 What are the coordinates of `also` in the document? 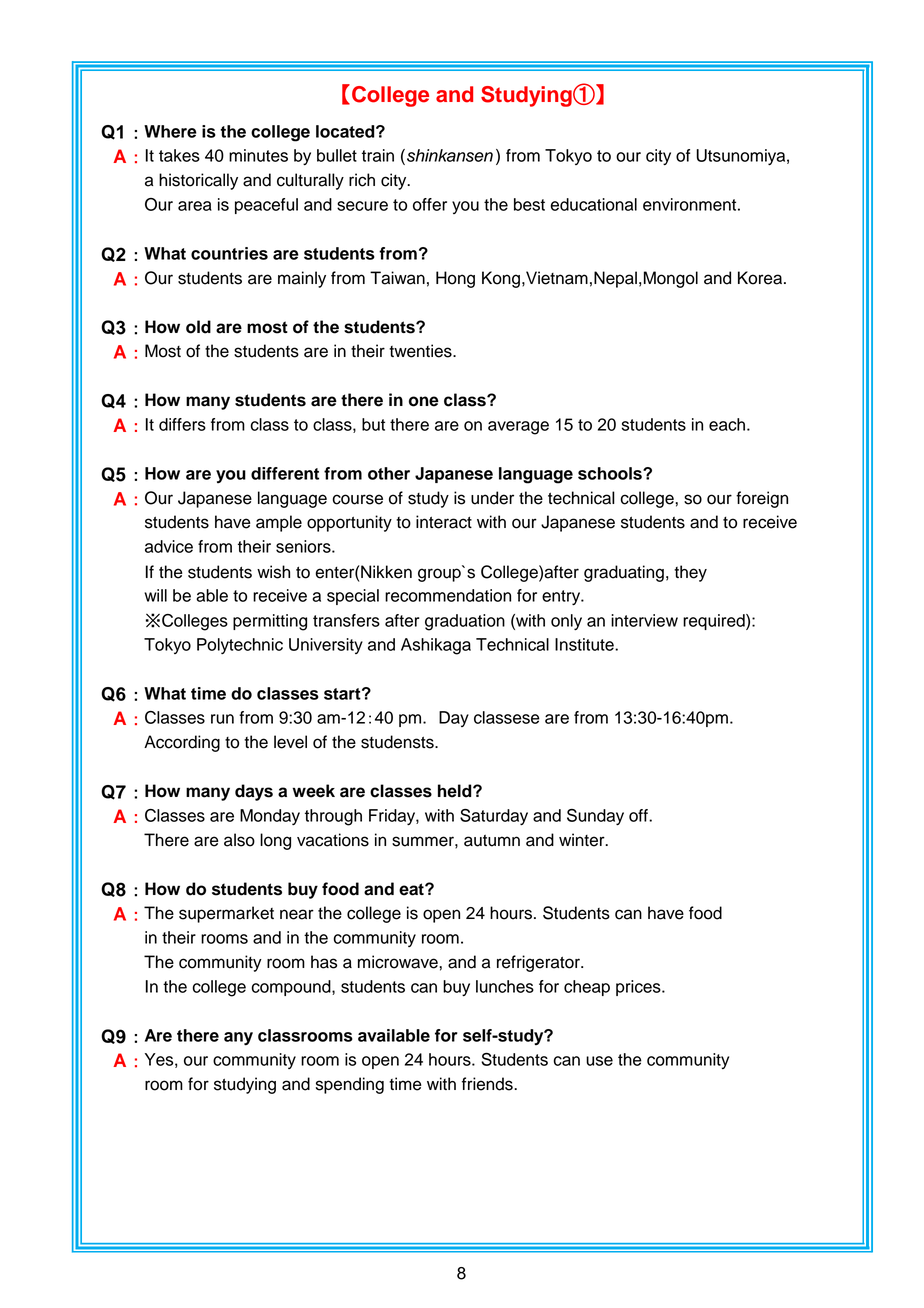 It's located at (239, 840).
